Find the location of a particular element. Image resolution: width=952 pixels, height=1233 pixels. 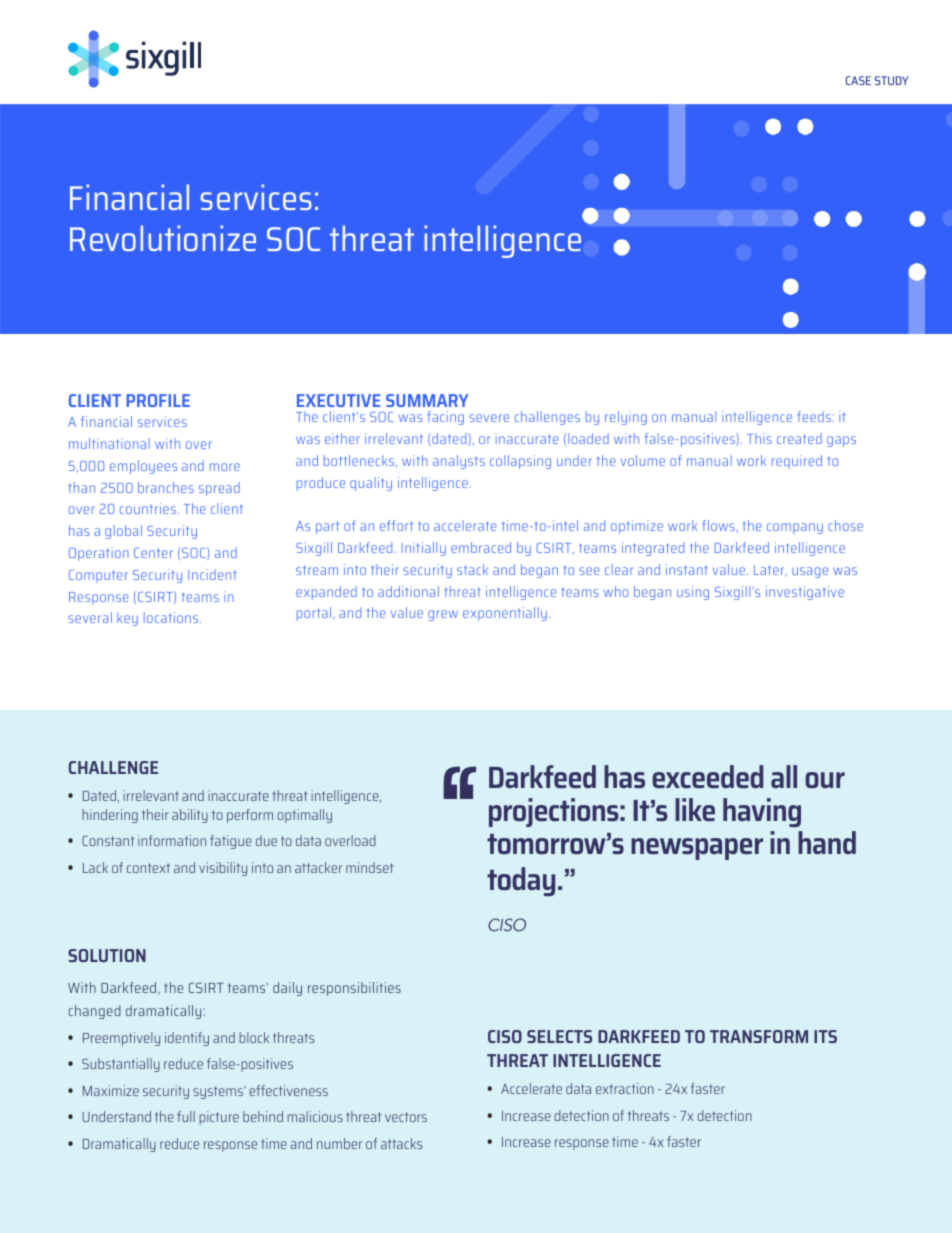

CASE is located at coordinates (858, 80).
